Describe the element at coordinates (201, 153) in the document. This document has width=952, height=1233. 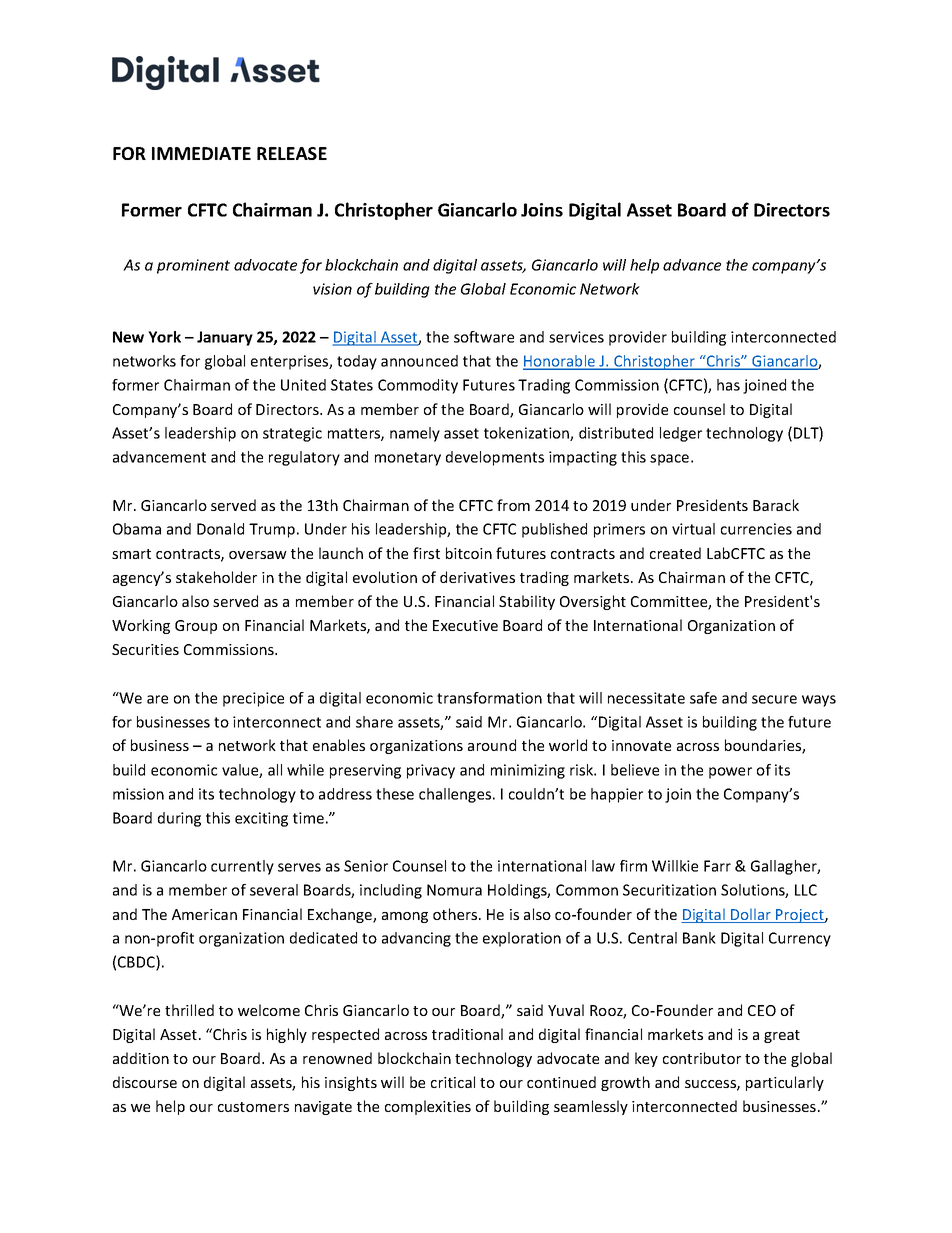
I see `IMMEDIATE` at that location.
